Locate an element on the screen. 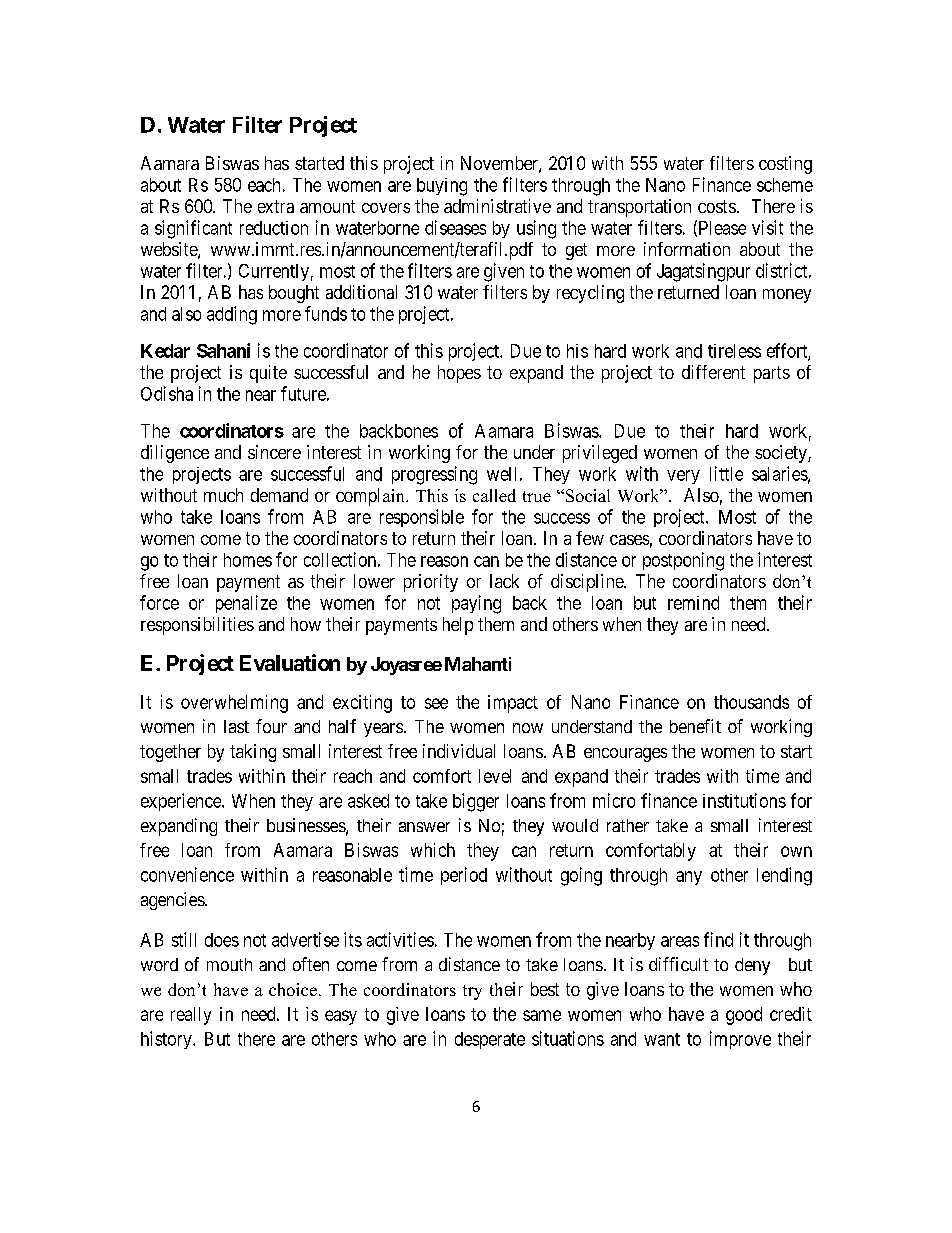 This screenshot has height=1233, width=952. last is located at coordinates (236, 726).
